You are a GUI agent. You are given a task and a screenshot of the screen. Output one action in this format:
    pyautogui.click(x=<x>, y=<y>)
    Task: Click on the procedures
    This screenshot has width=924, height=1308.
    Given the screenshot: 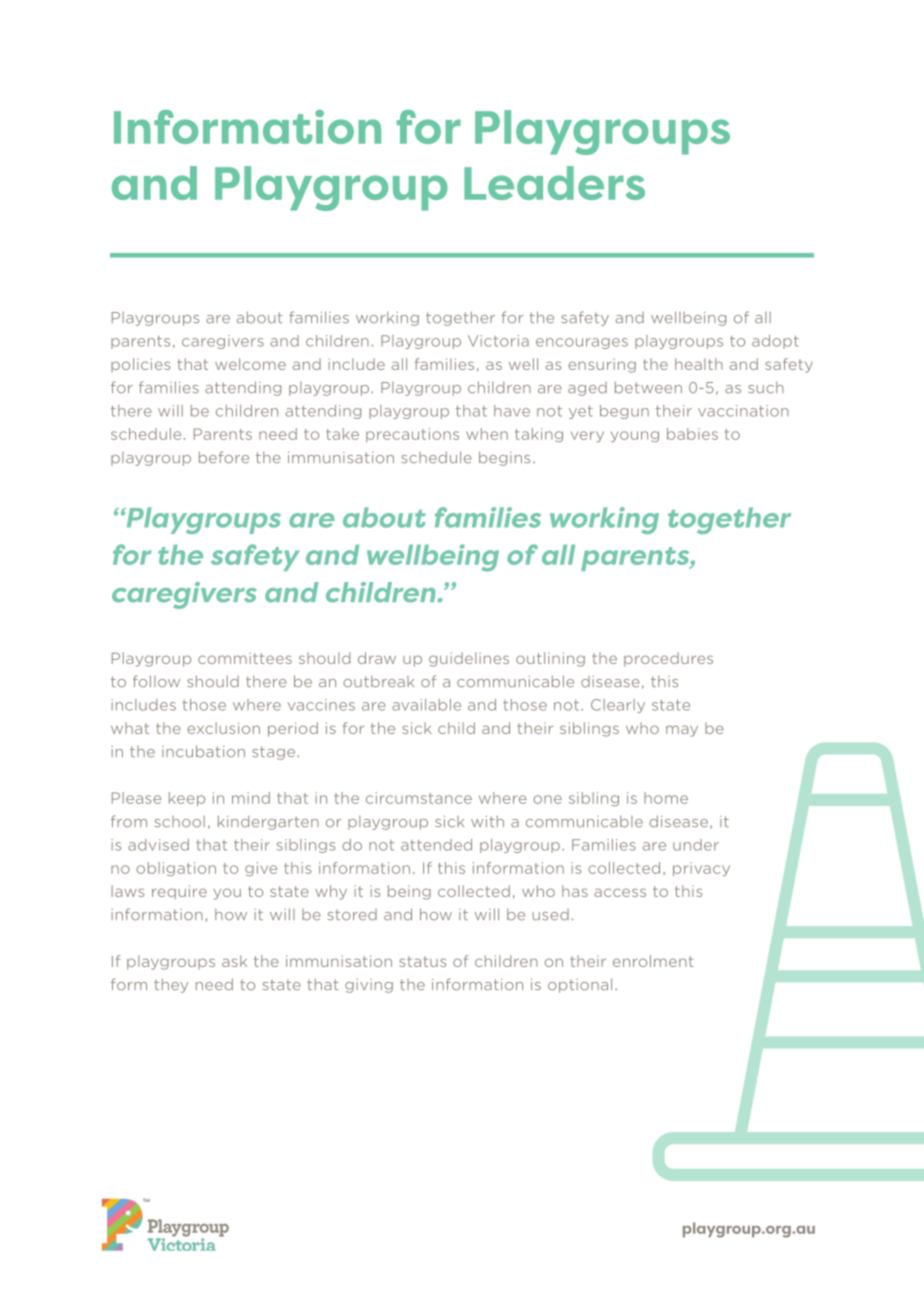 What is the action you would take?
    pyautogui.click(x=668, y=659)
